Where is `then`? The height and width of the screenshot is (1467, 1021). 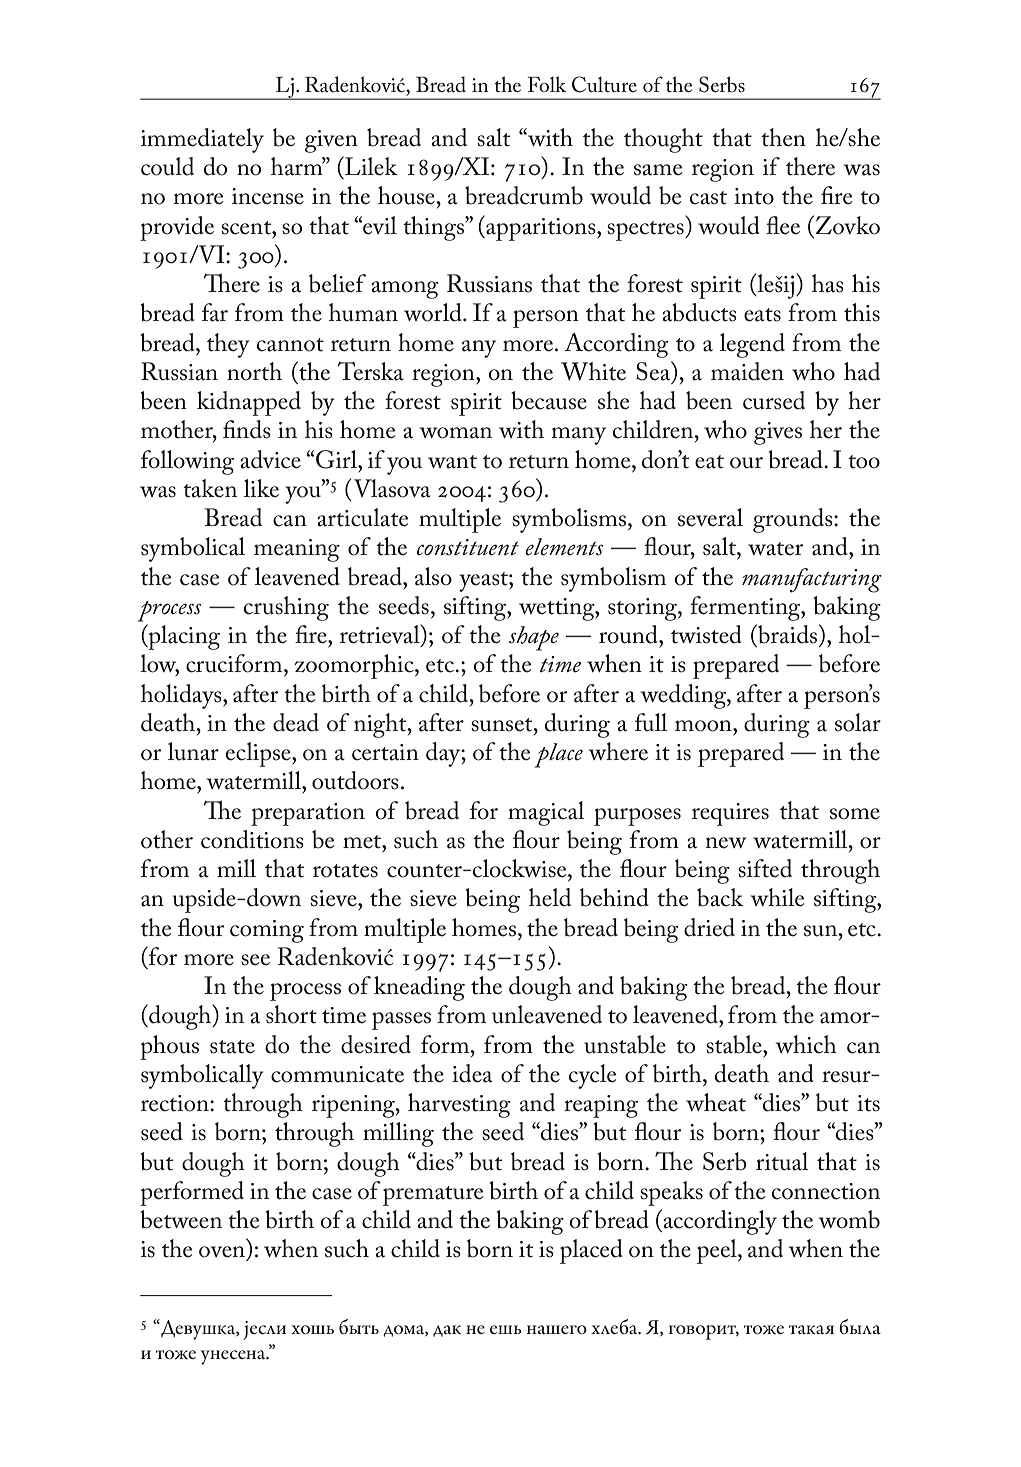 then is located at coordinates (783, 137).
